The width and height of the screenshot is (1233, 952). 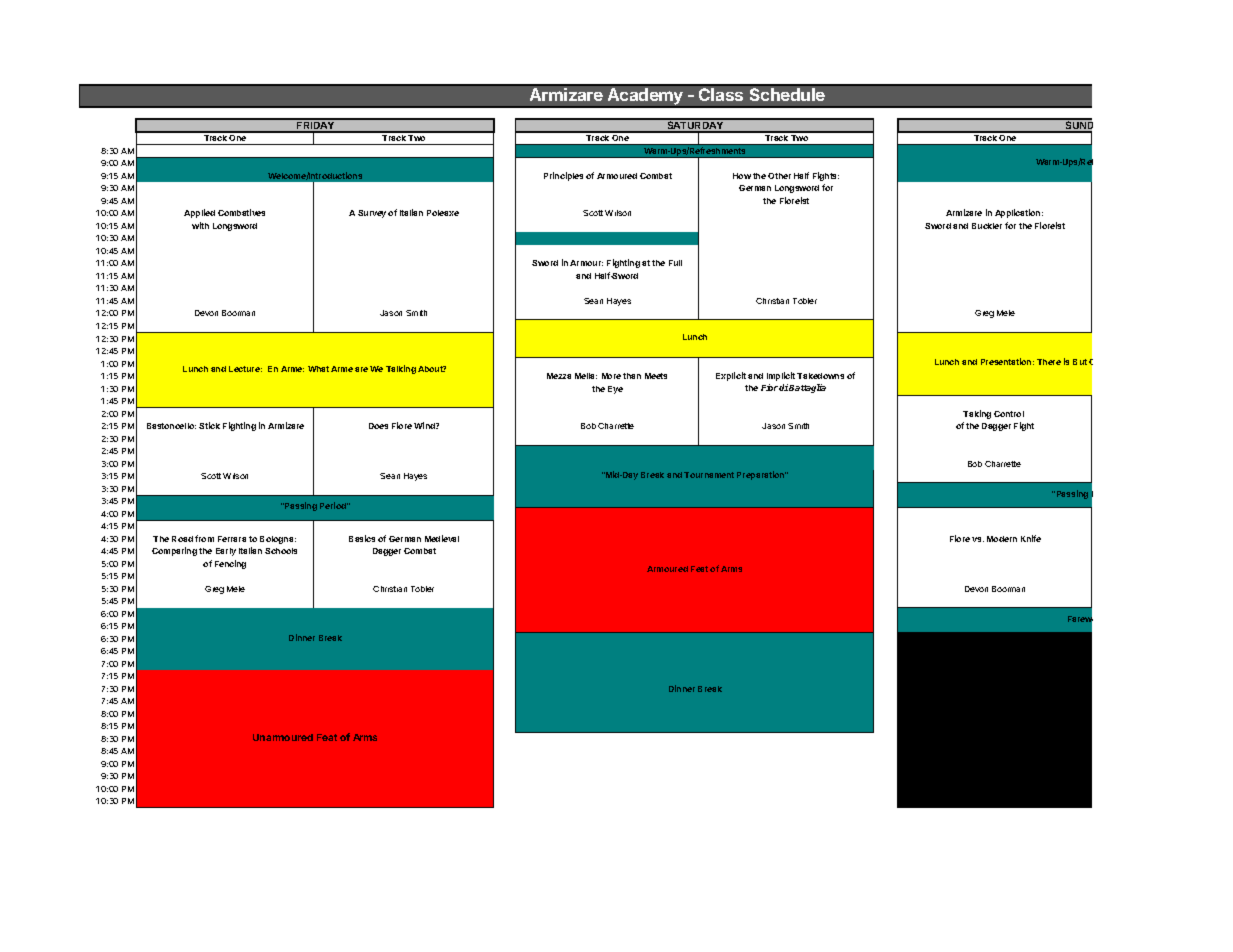 What do you see at coordinates (318, 369) in the screenshot?
I see `What` at bounding box center [318, 369].
